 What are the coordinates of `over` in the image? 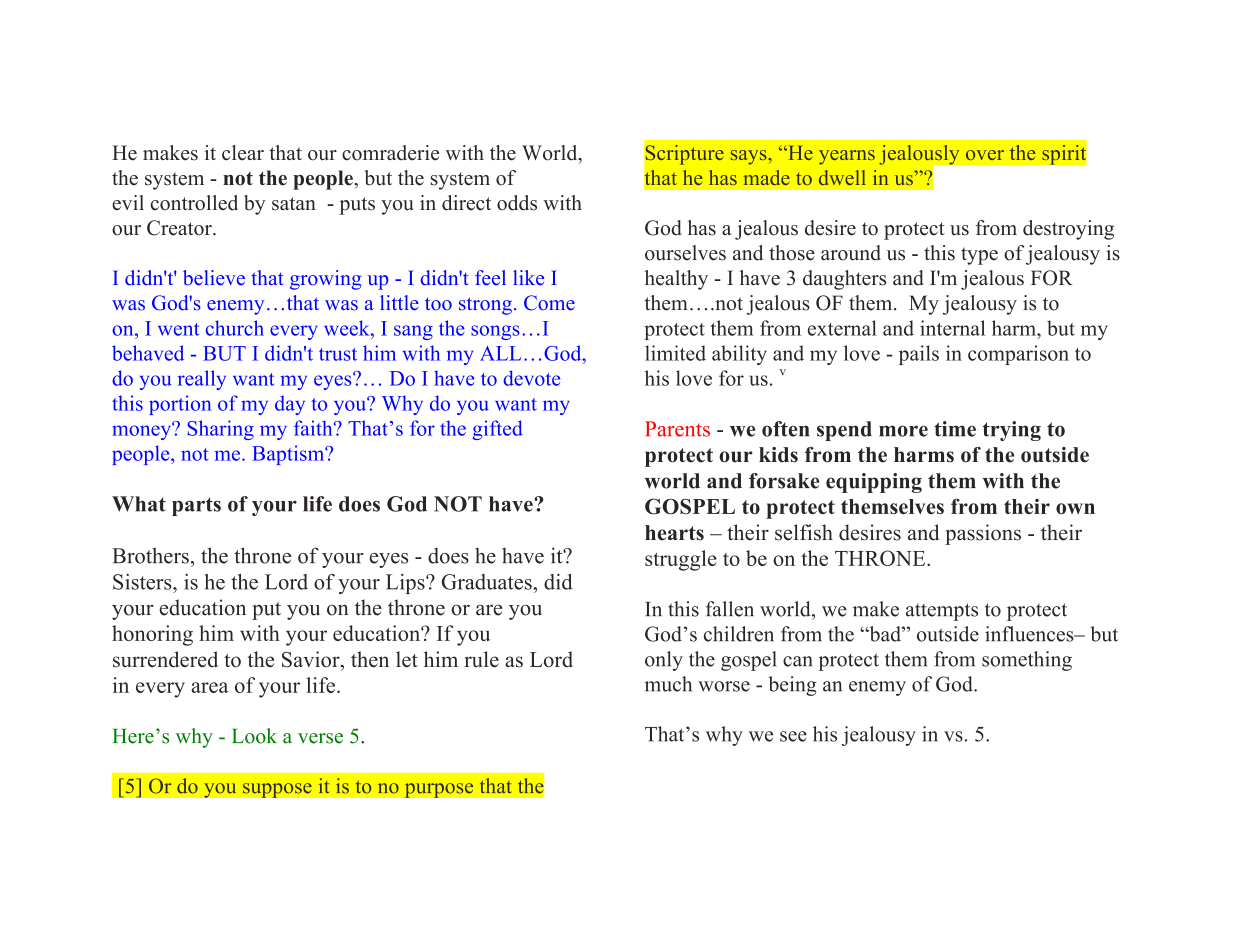 It's located at (985, 155).
